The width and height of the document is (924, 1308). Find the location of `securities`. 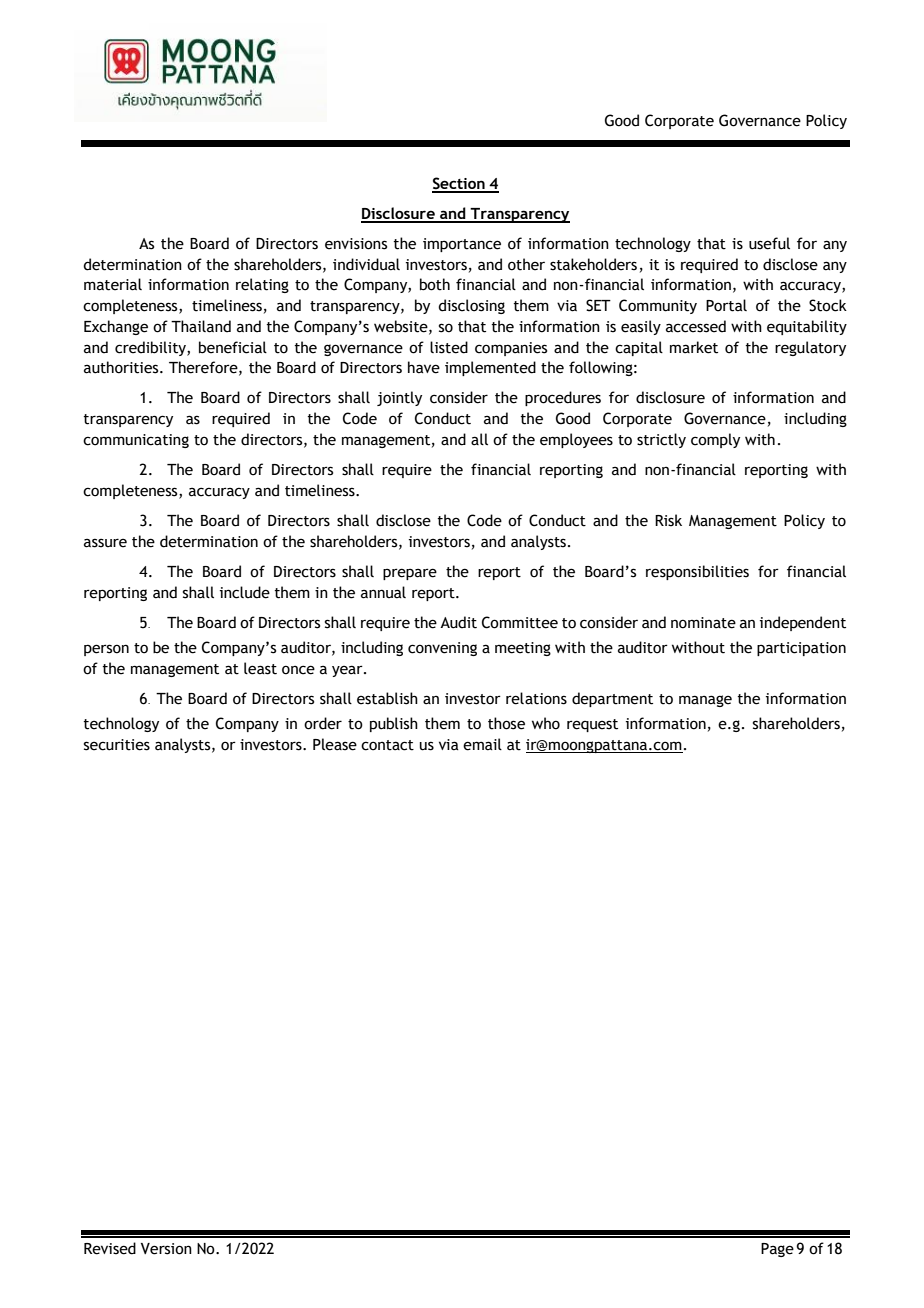

securities is located at coordinates (117, 745).
